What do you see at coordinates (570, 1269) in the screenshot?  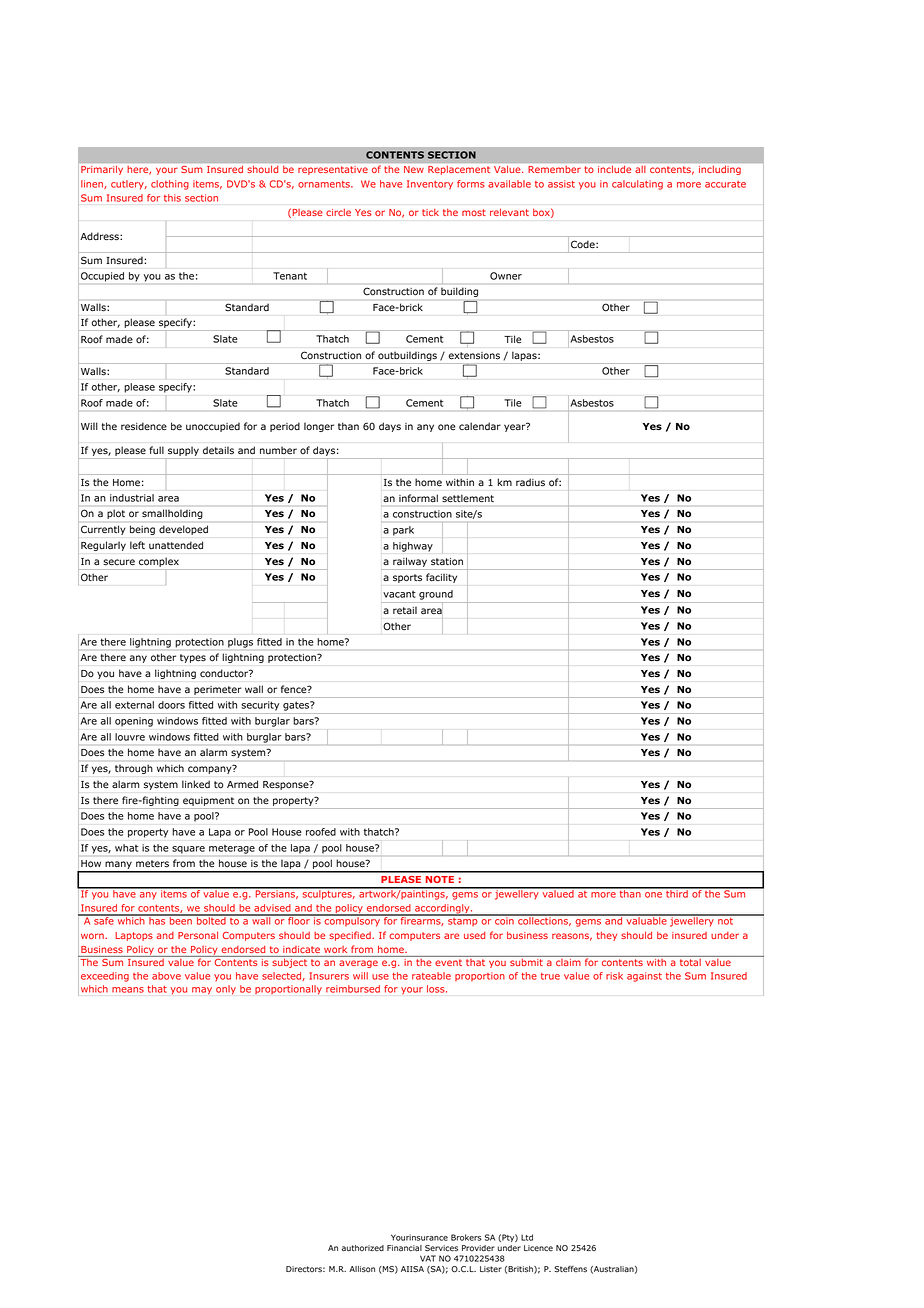 I see `Steffens` at bounding box center [570, 1269].
